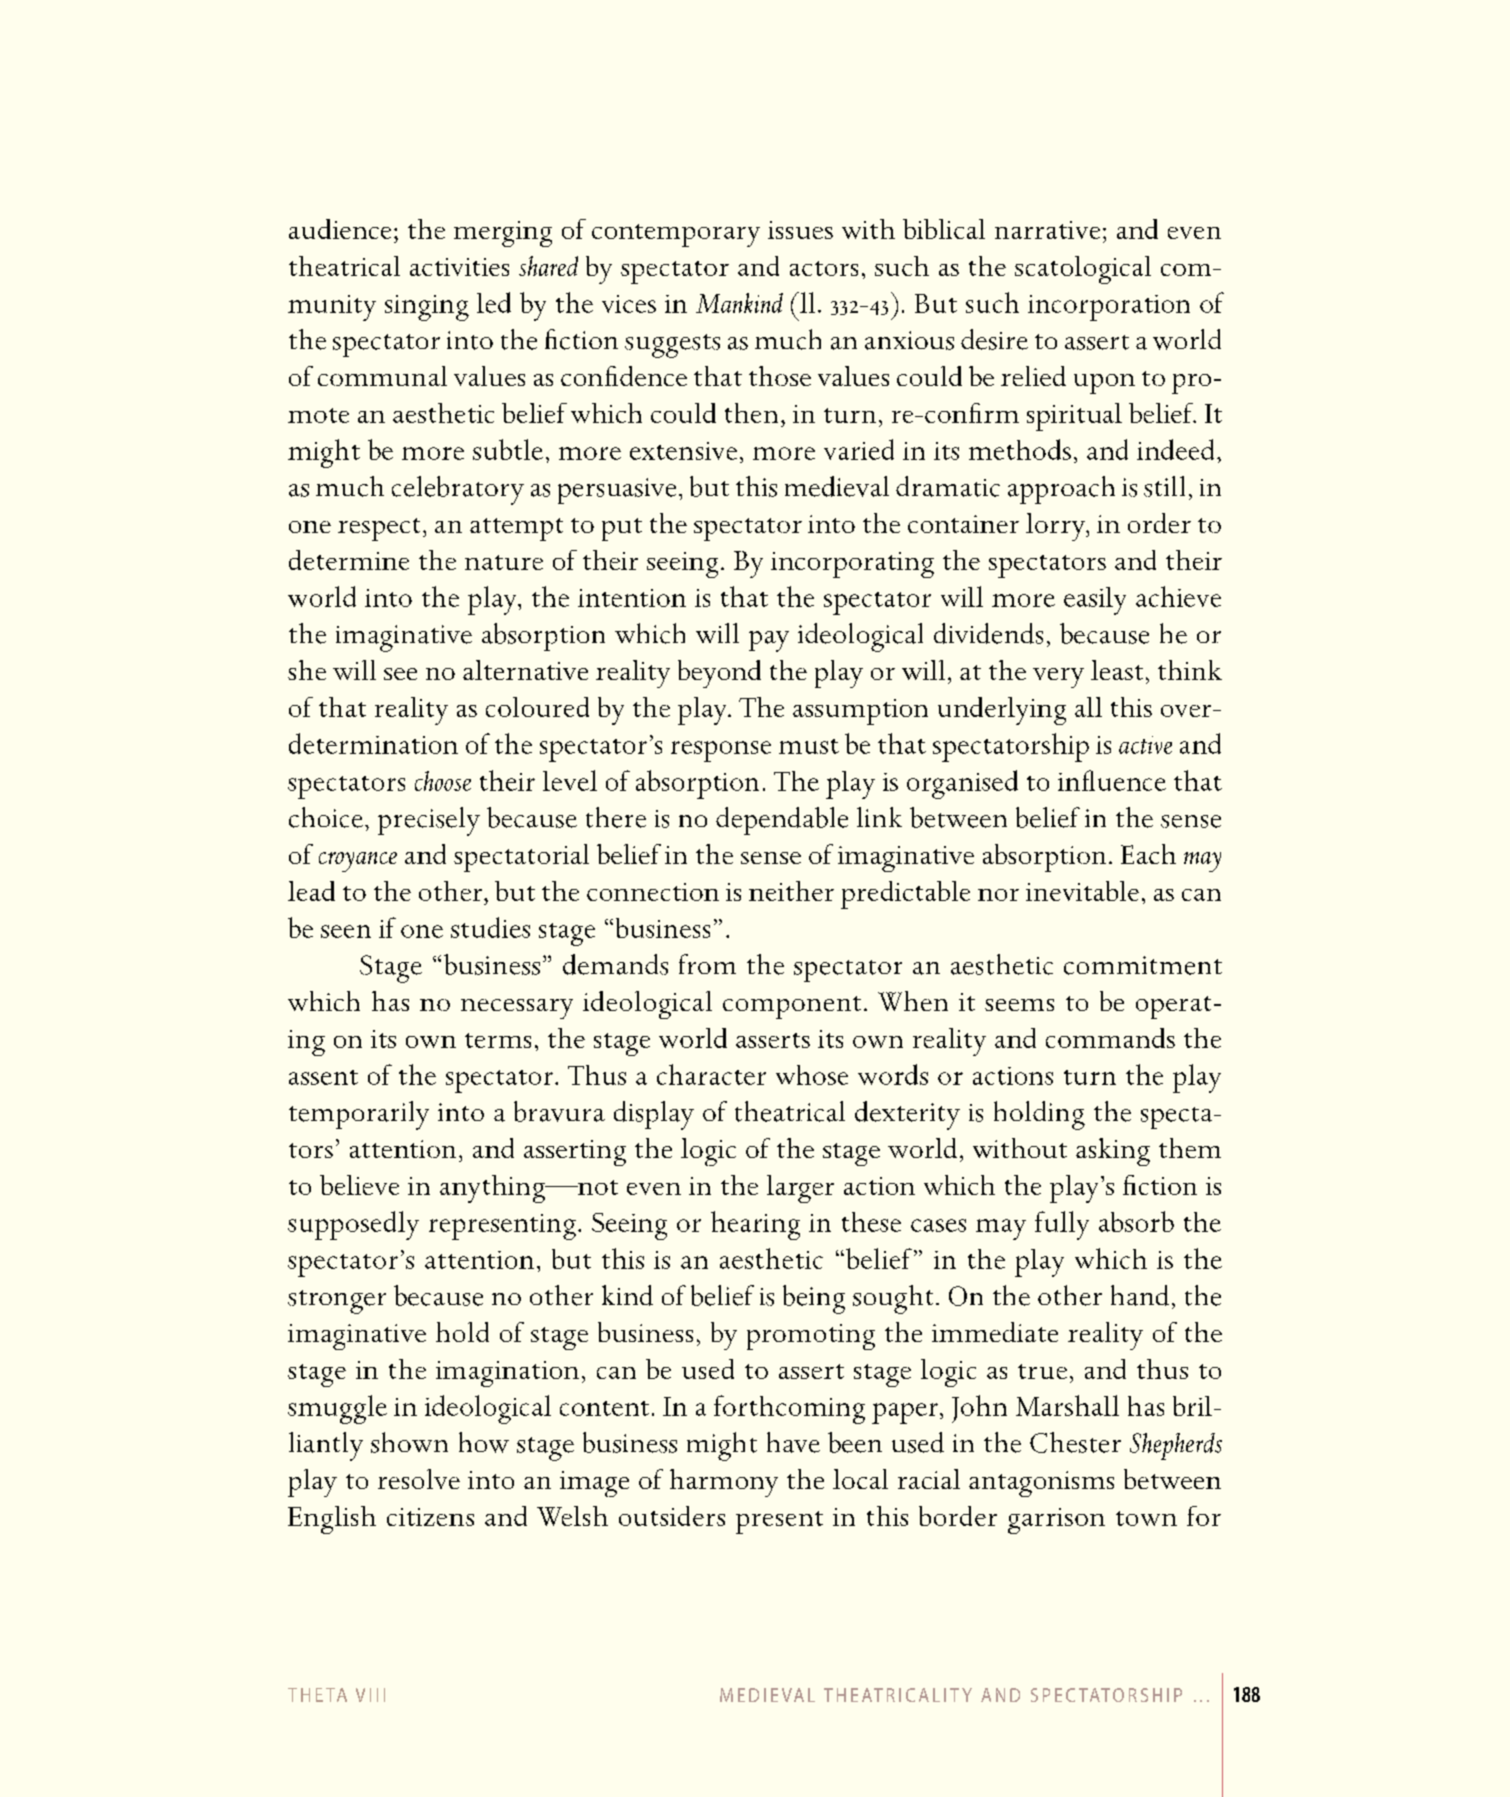  I want to click on incorporation, so click(1109, 308).
